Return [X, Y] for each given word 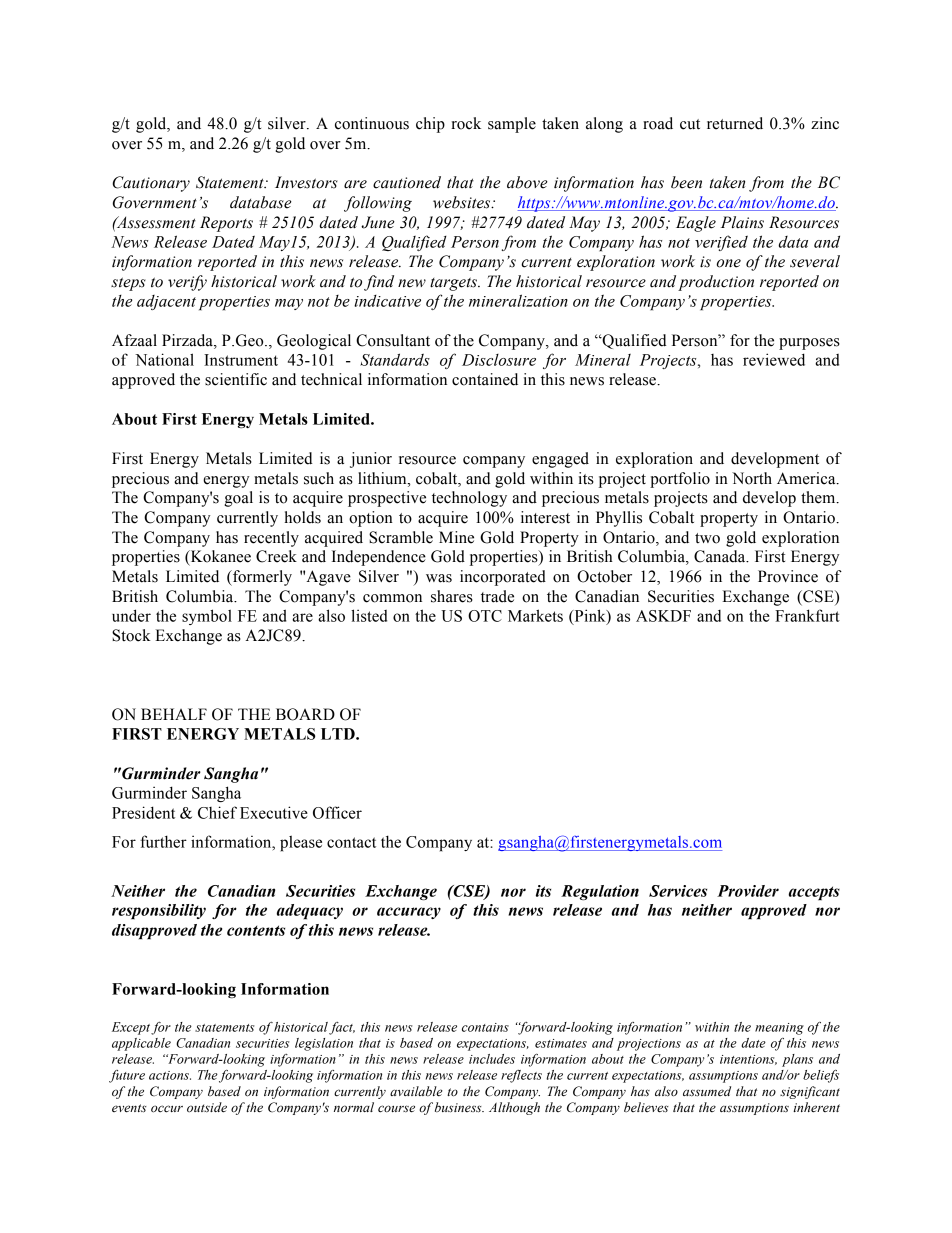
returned [735, 123]
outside [207, 1107]
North [752, 478]
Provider [748, 891]
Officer [337, 812]
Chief [217, 812]
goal [238, 499]
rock [466, 123]
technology [469, 499]
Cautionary [151, 184]
